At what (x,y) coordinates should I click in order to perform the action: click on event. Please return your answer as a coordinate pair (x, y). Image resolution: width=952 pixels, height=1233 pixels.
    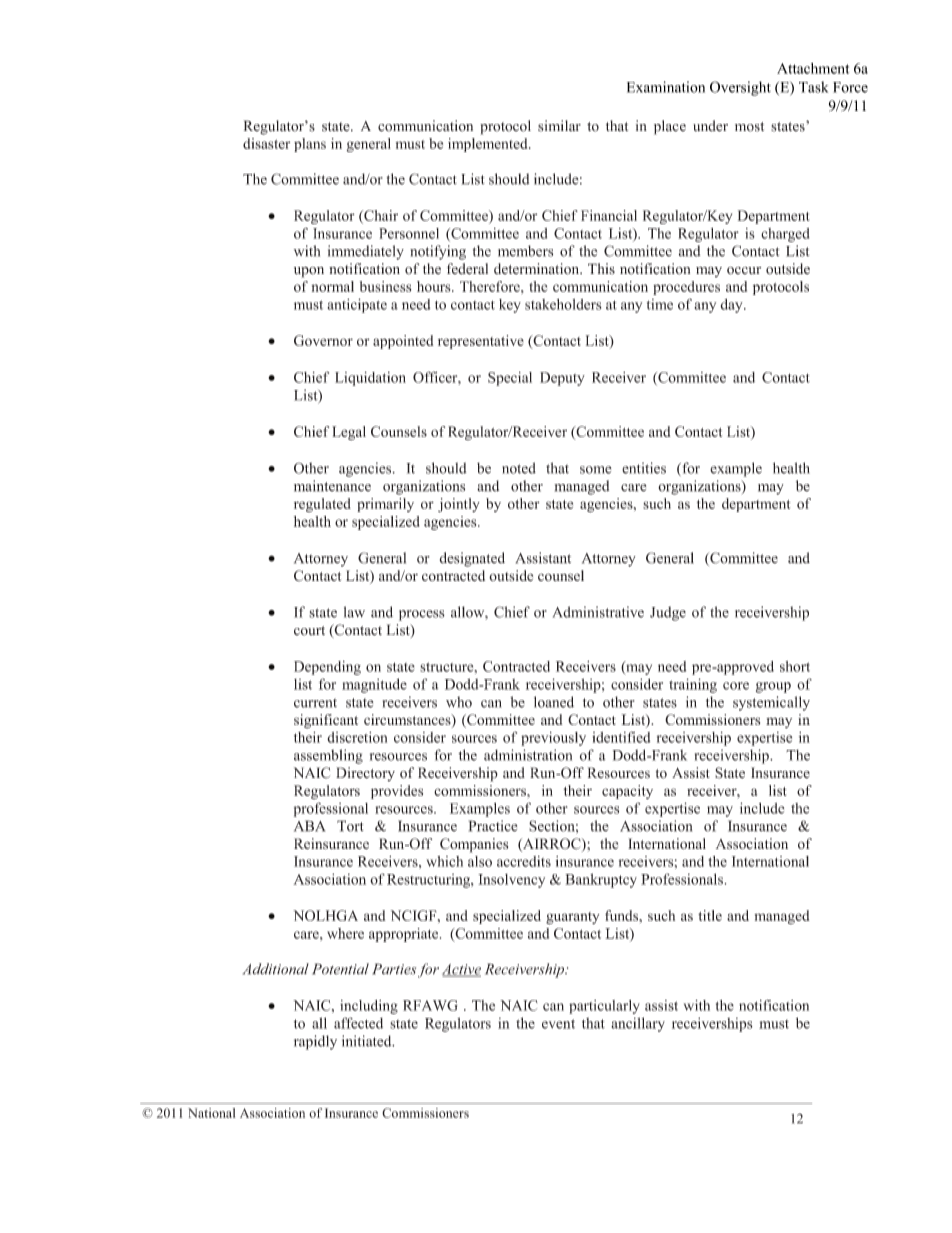
    Looking at the image, I should click on (558, 1024).
